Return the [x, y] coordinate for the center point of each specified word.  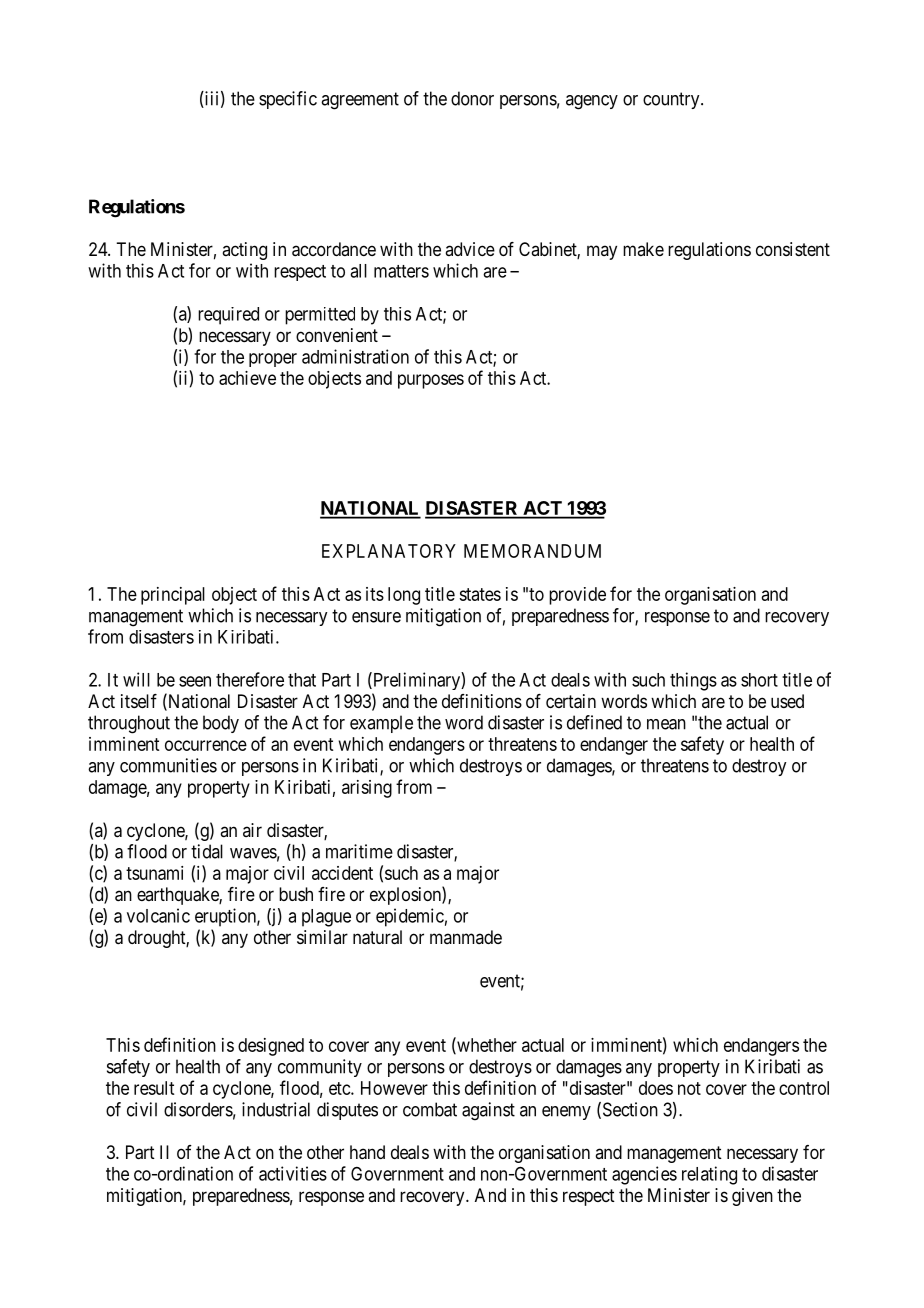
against [488, 1111]
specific [288, 100]
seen [195, 681]
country [672, 100]
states [480, 594]
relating [709, 1175]
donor [472, 98]
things [693, 681]
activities [293, 1173]
